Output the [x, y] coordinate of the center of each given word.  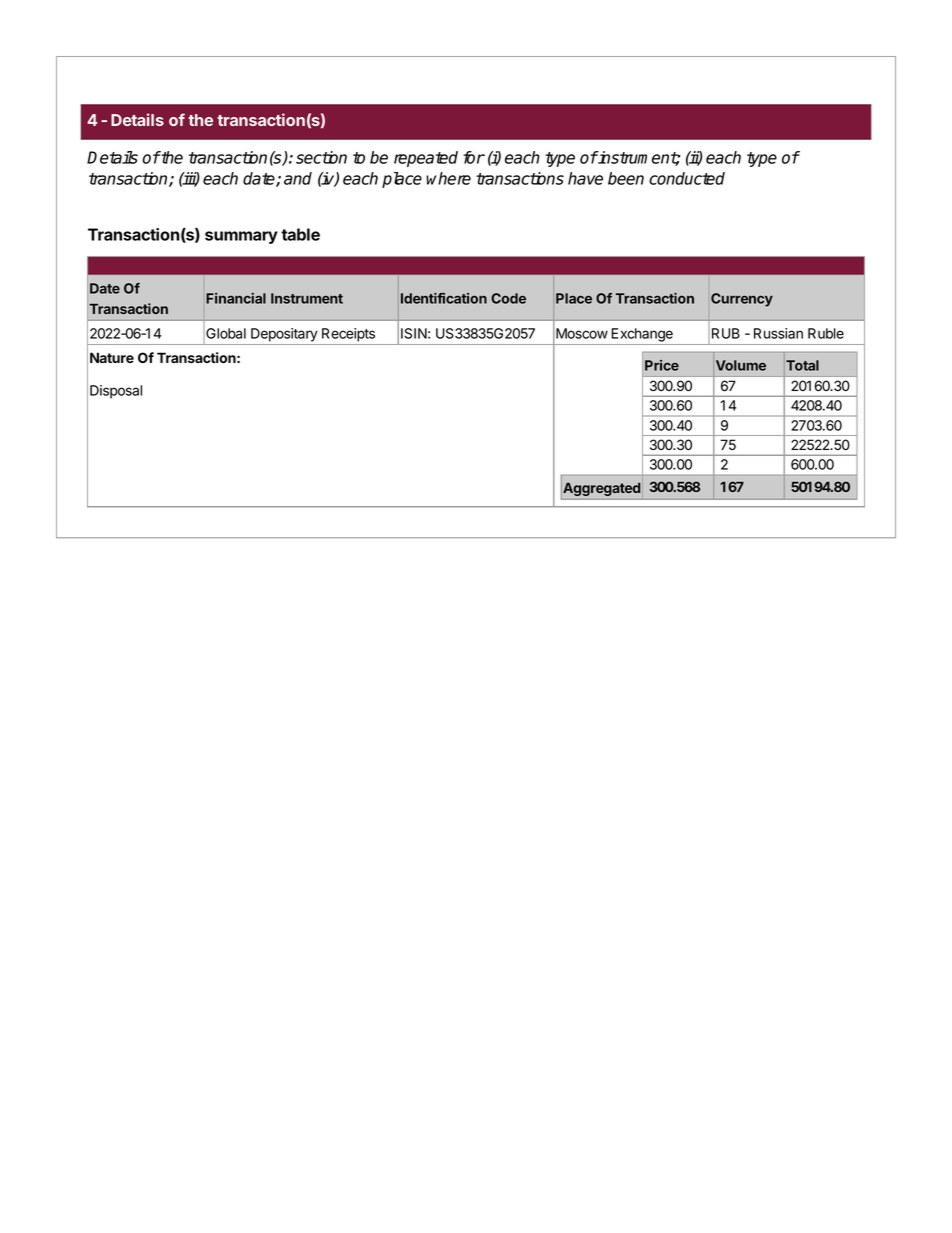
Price [662, 365]
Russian [778, 333]
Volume [741, 365]
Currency [742, 300]
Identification [444, 298]
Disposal [116, 392]
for [474, 157]
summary [241, 237]
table [300, 234]
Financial [236, 298]
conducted [687, 178]
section [321, 157]
